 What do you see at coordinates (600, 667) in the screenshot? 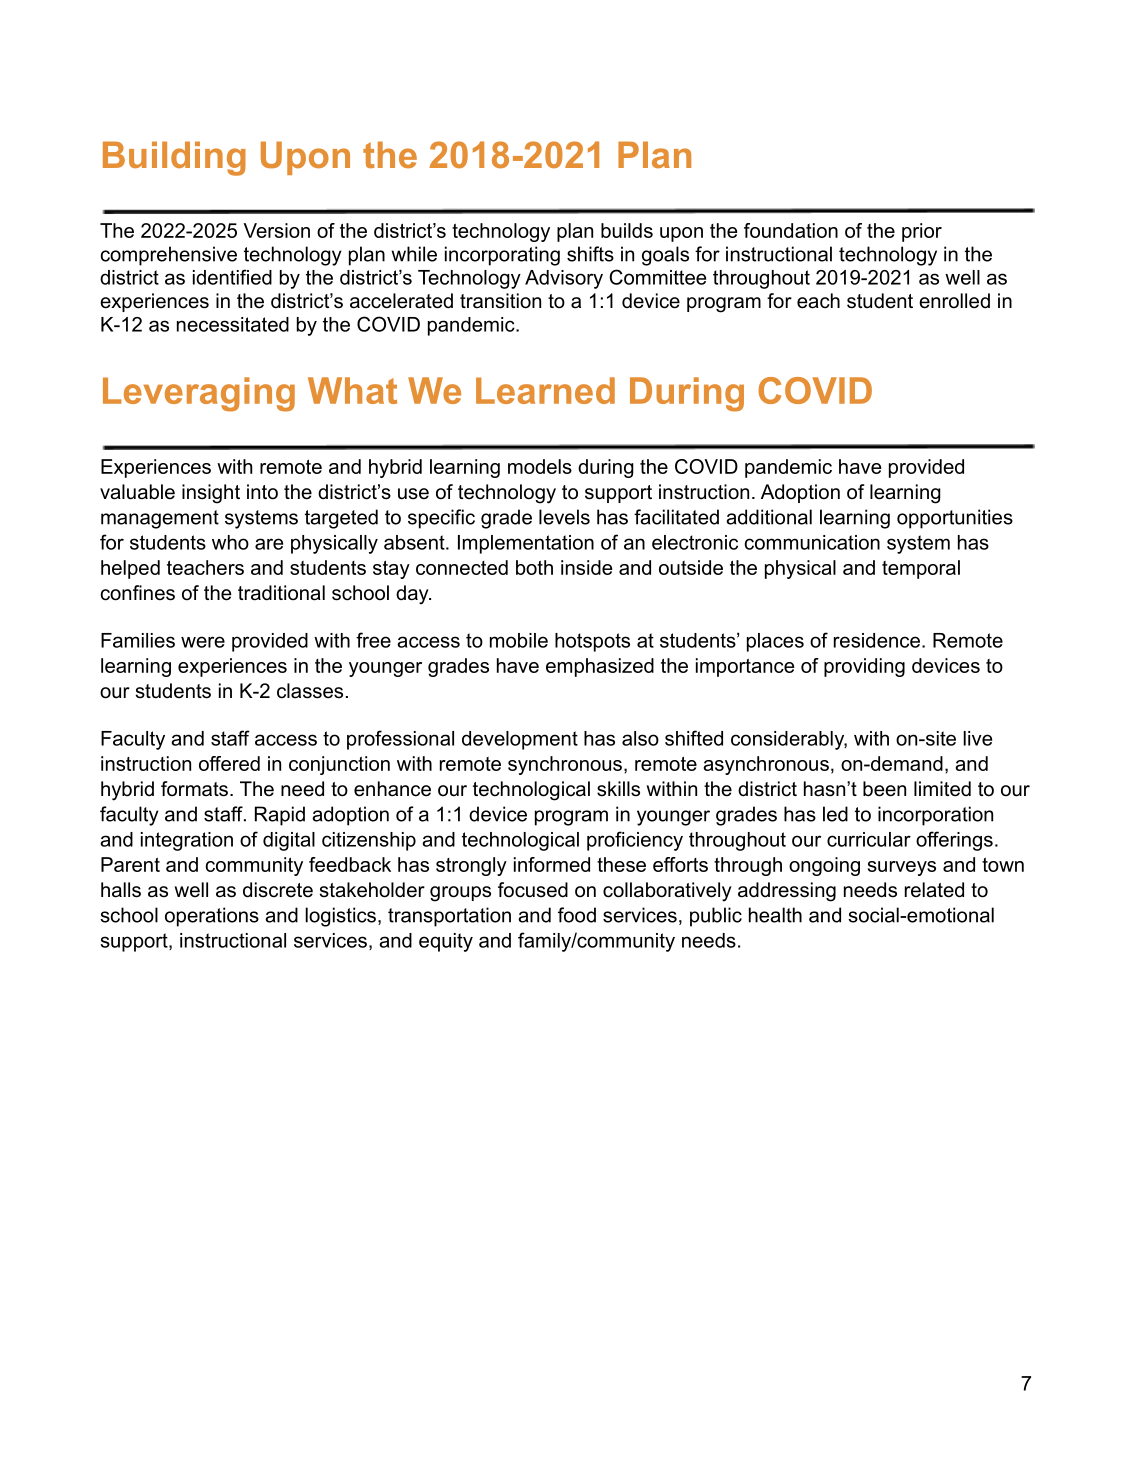
I see `emphasized` at bounding box center [600, 667].
